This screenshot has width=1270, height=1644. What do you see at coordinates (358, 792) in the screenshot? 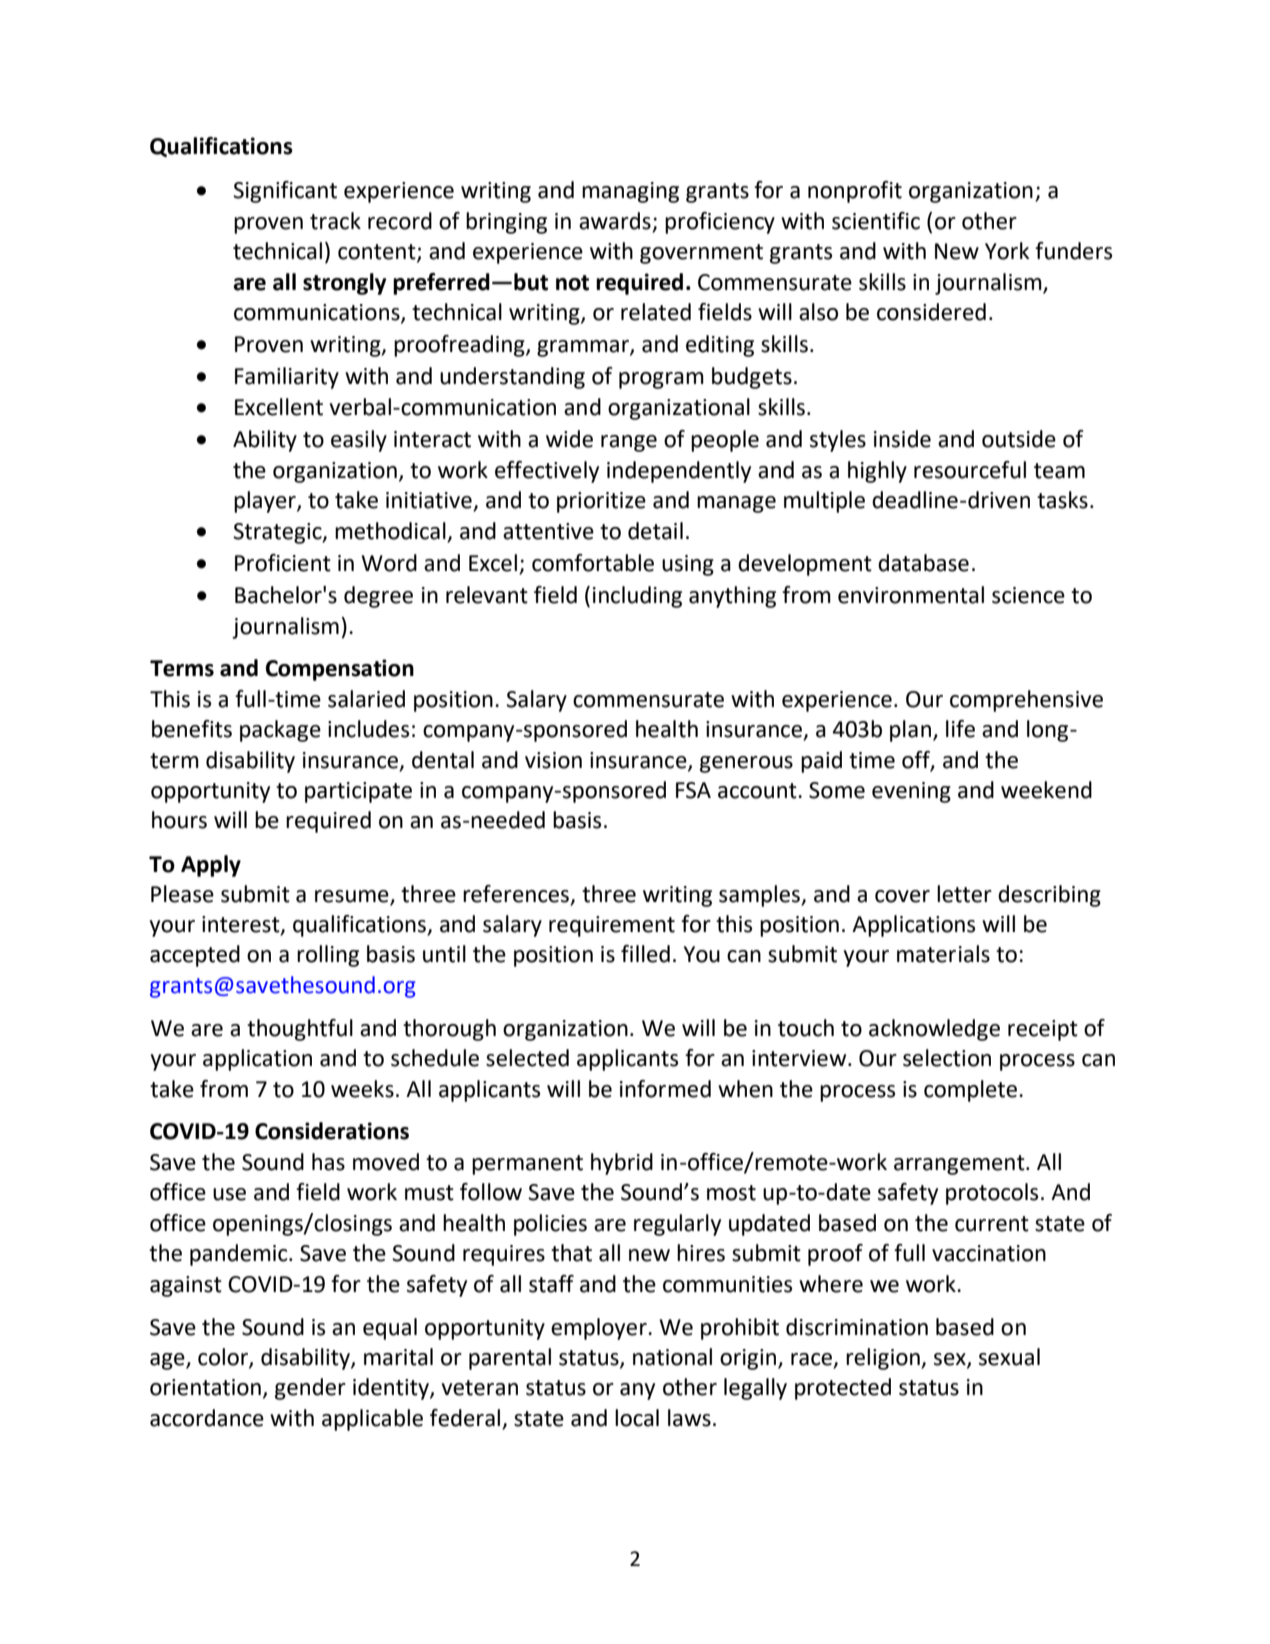
I see `participate` at bounding box center [358, 792].
